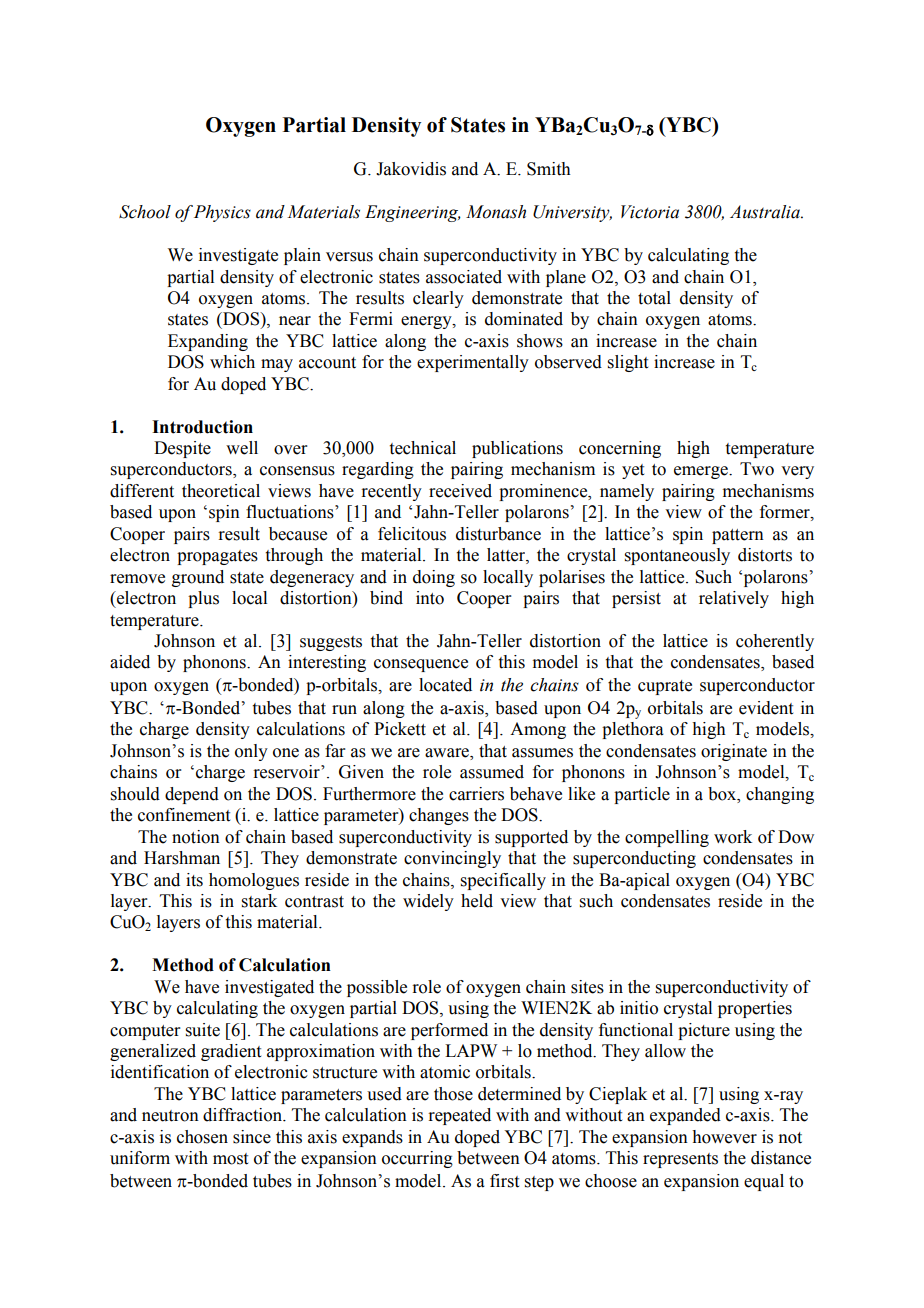 This screenshot has width=924, height=1308. I want to click on most, so click(230, 1159).
